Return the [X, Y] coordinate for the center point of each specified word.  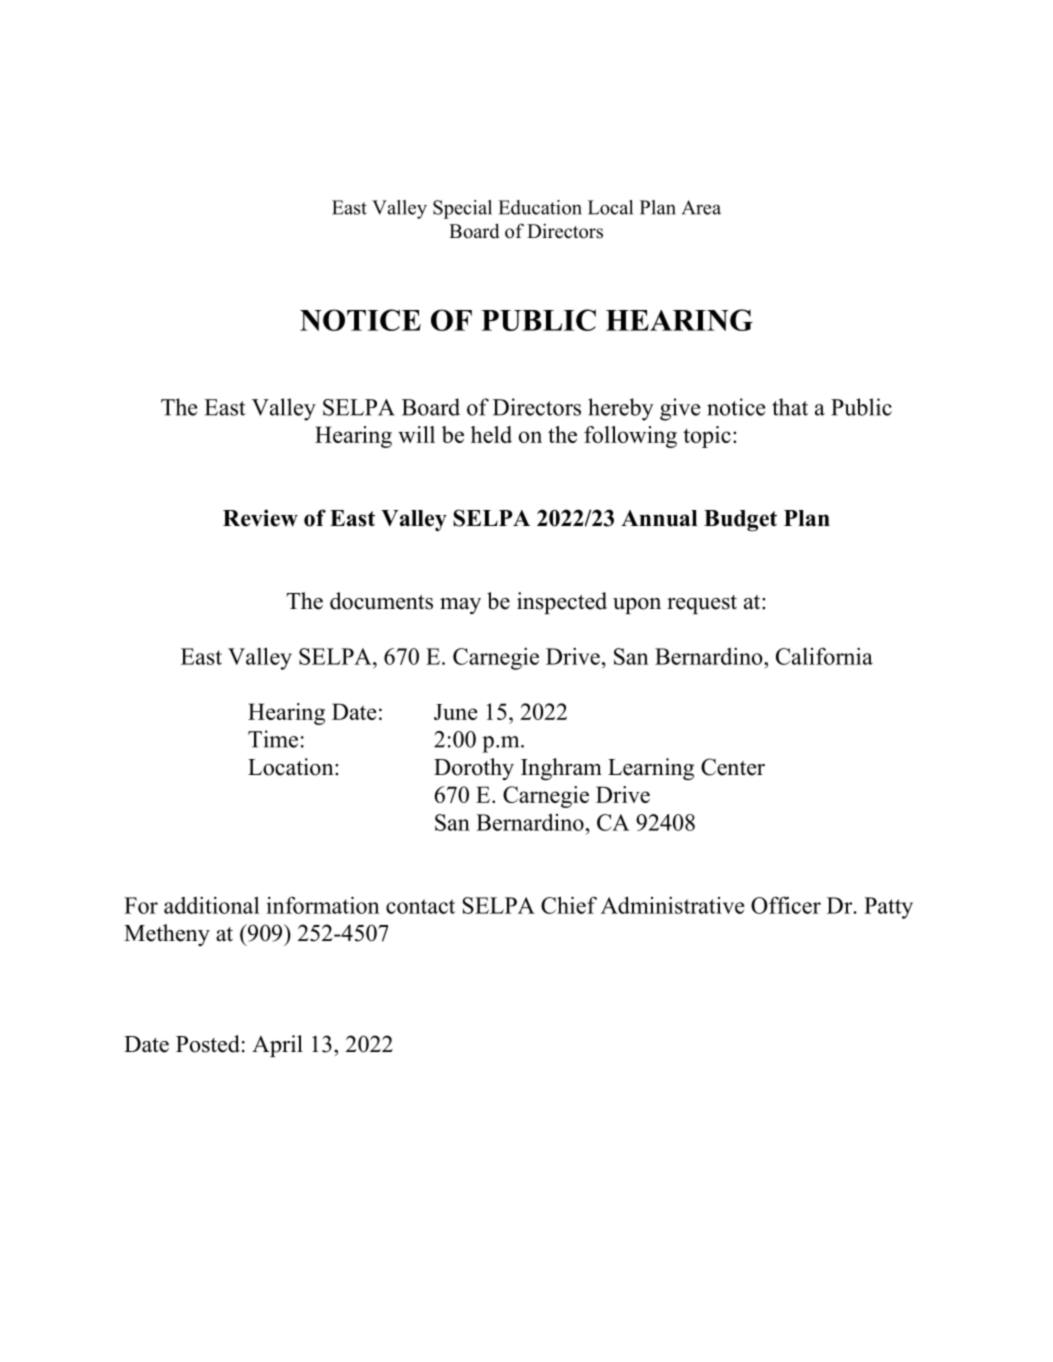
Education [540, 207]
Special [462, 209]
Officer [786, 905]
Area [701, 207]
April [277, 1046]
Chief [569, 905]
